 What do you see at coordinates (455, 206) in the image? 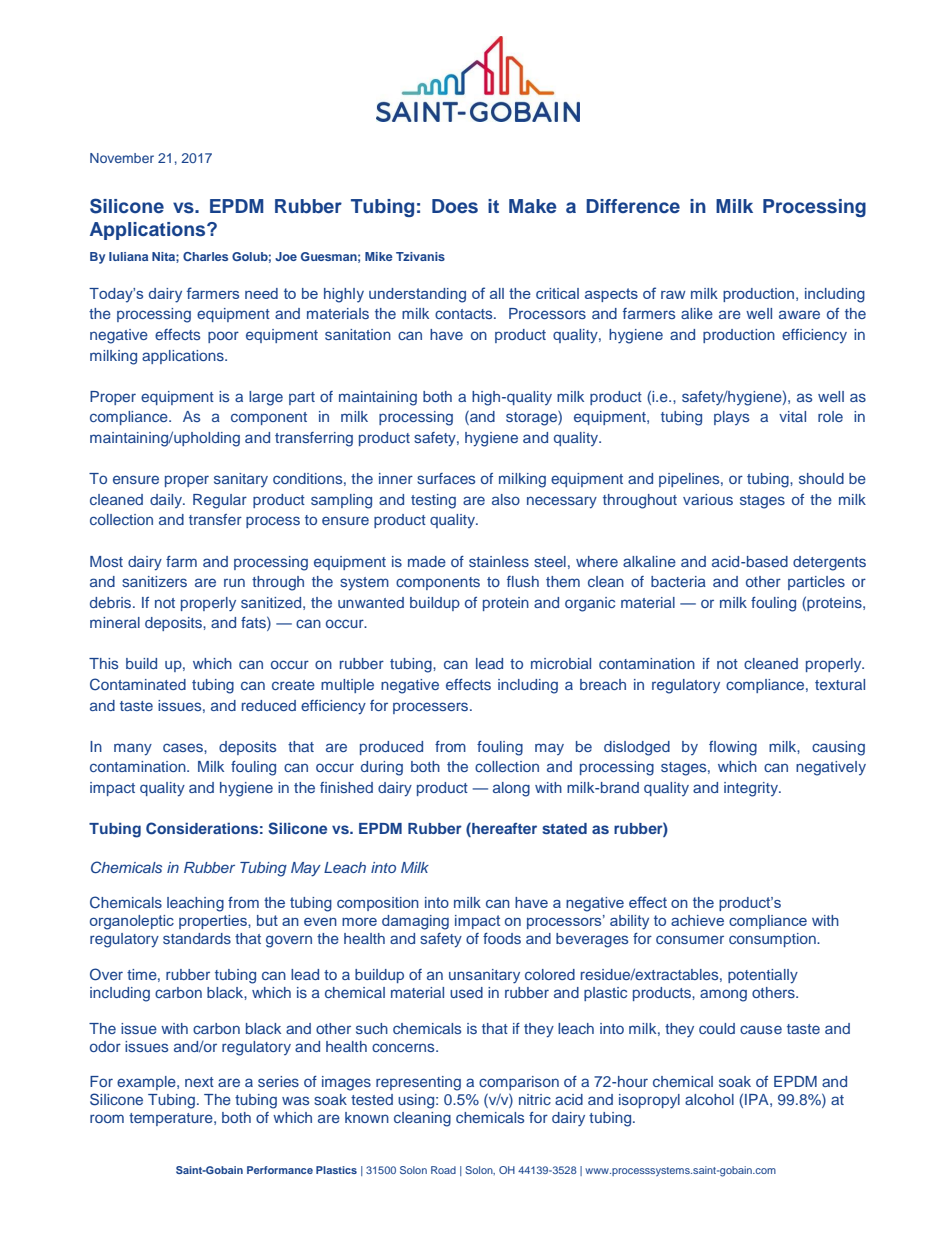
I see `Does` at bounding box center [455, 206].
